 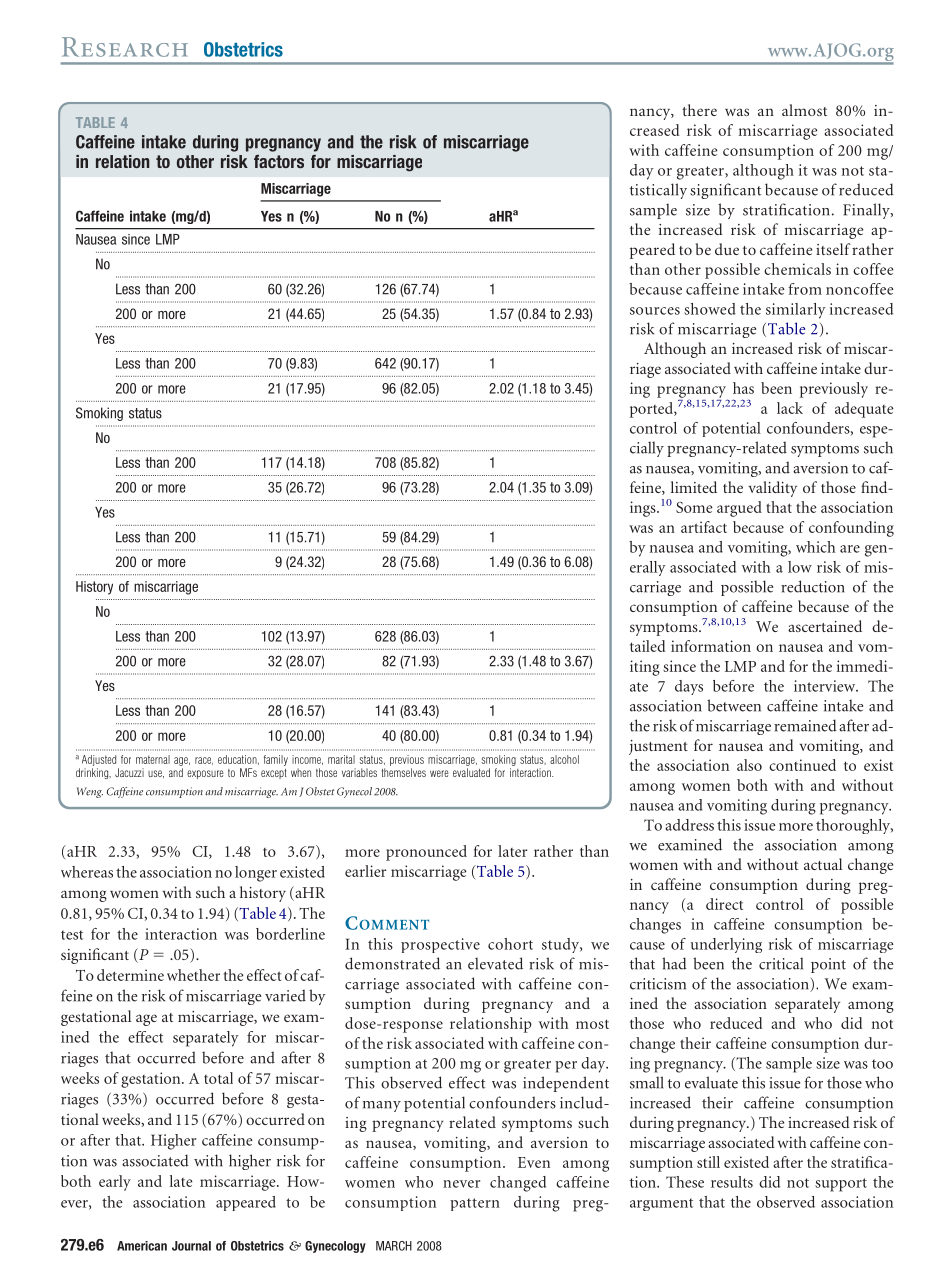 What do you see at coordinates (833, 249) in the screenshot?
I see `itself` at bounding box center [833, 249].
